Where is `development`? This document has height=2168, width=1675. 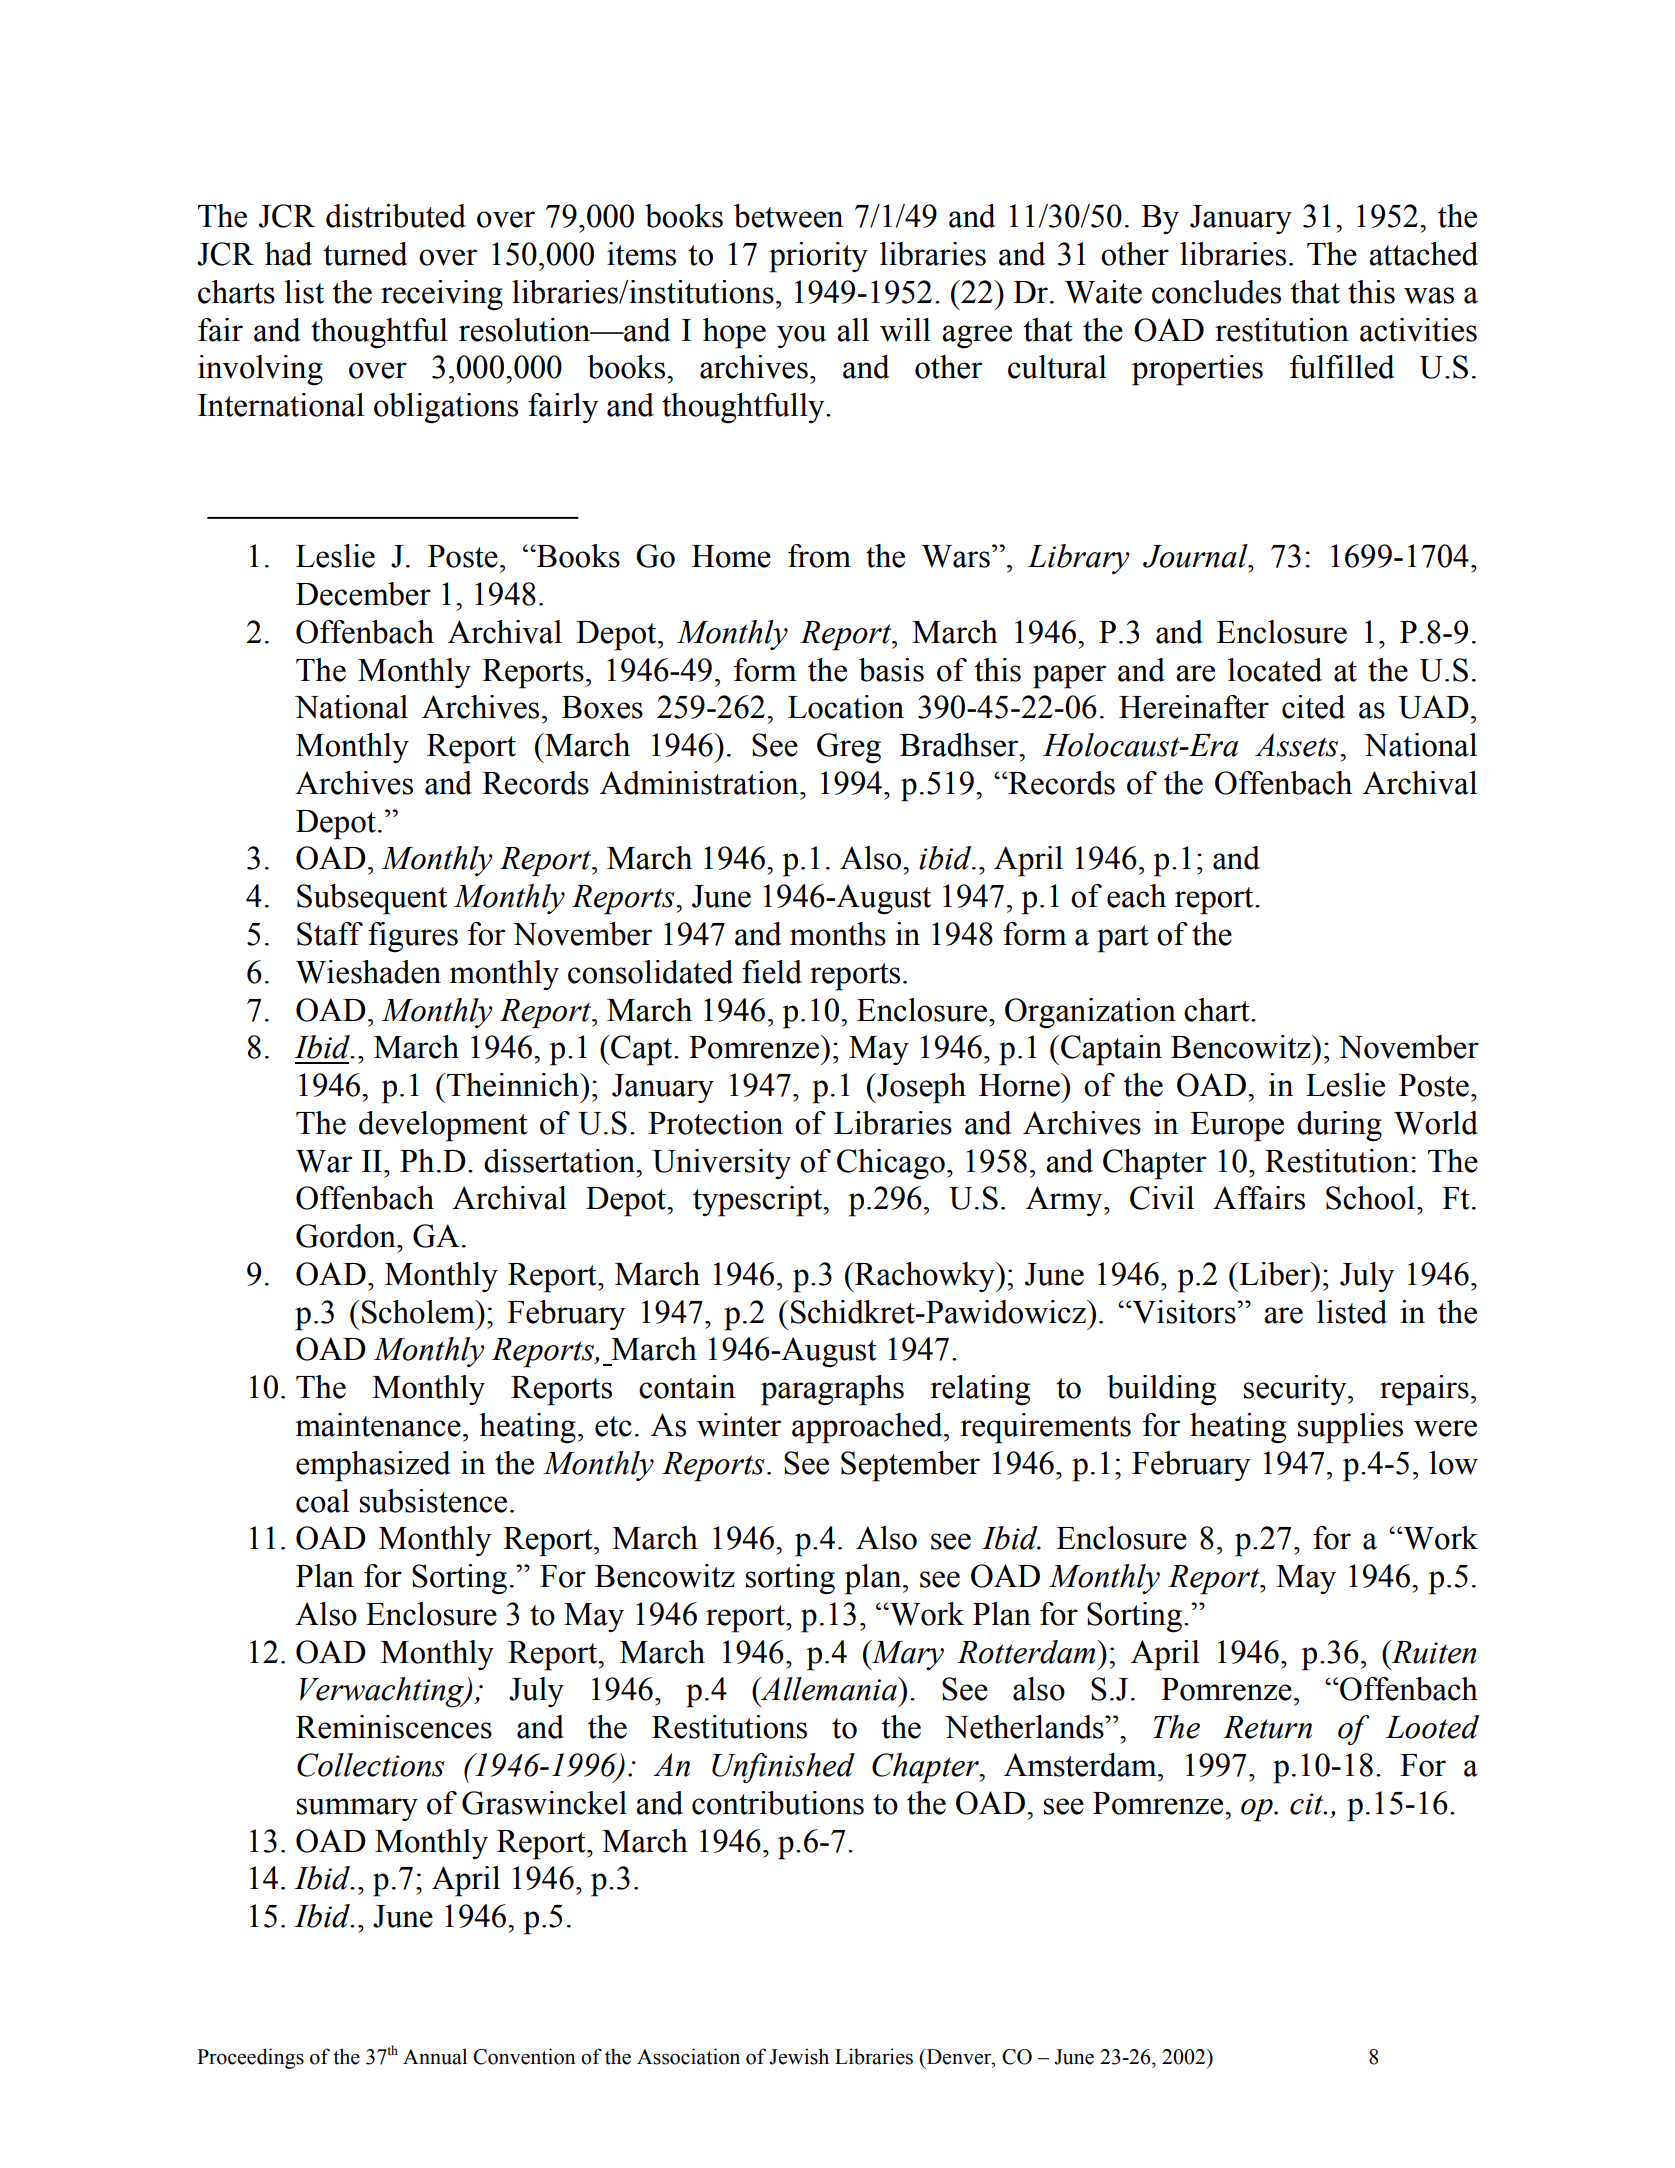
development is located at coordinates (443, 1126).
